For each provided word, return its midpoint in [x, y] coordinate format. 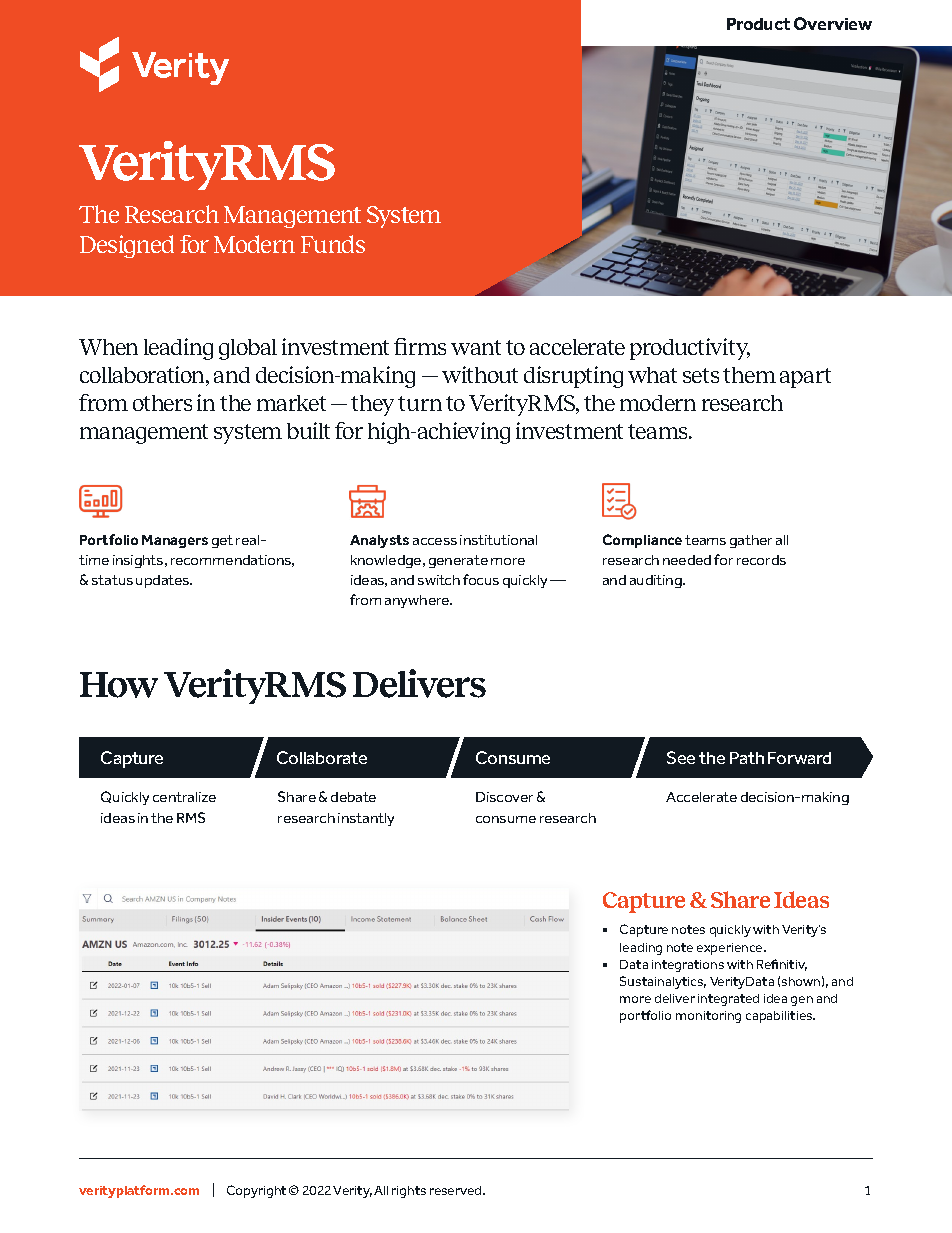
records [761, 560]
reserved [457, 1190]
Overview [833, 23]
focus [481, 579]
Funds [333, 244]
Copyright [256, 1191]
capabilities [780, 1017]
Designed [127, 246]
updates [164, 581]
